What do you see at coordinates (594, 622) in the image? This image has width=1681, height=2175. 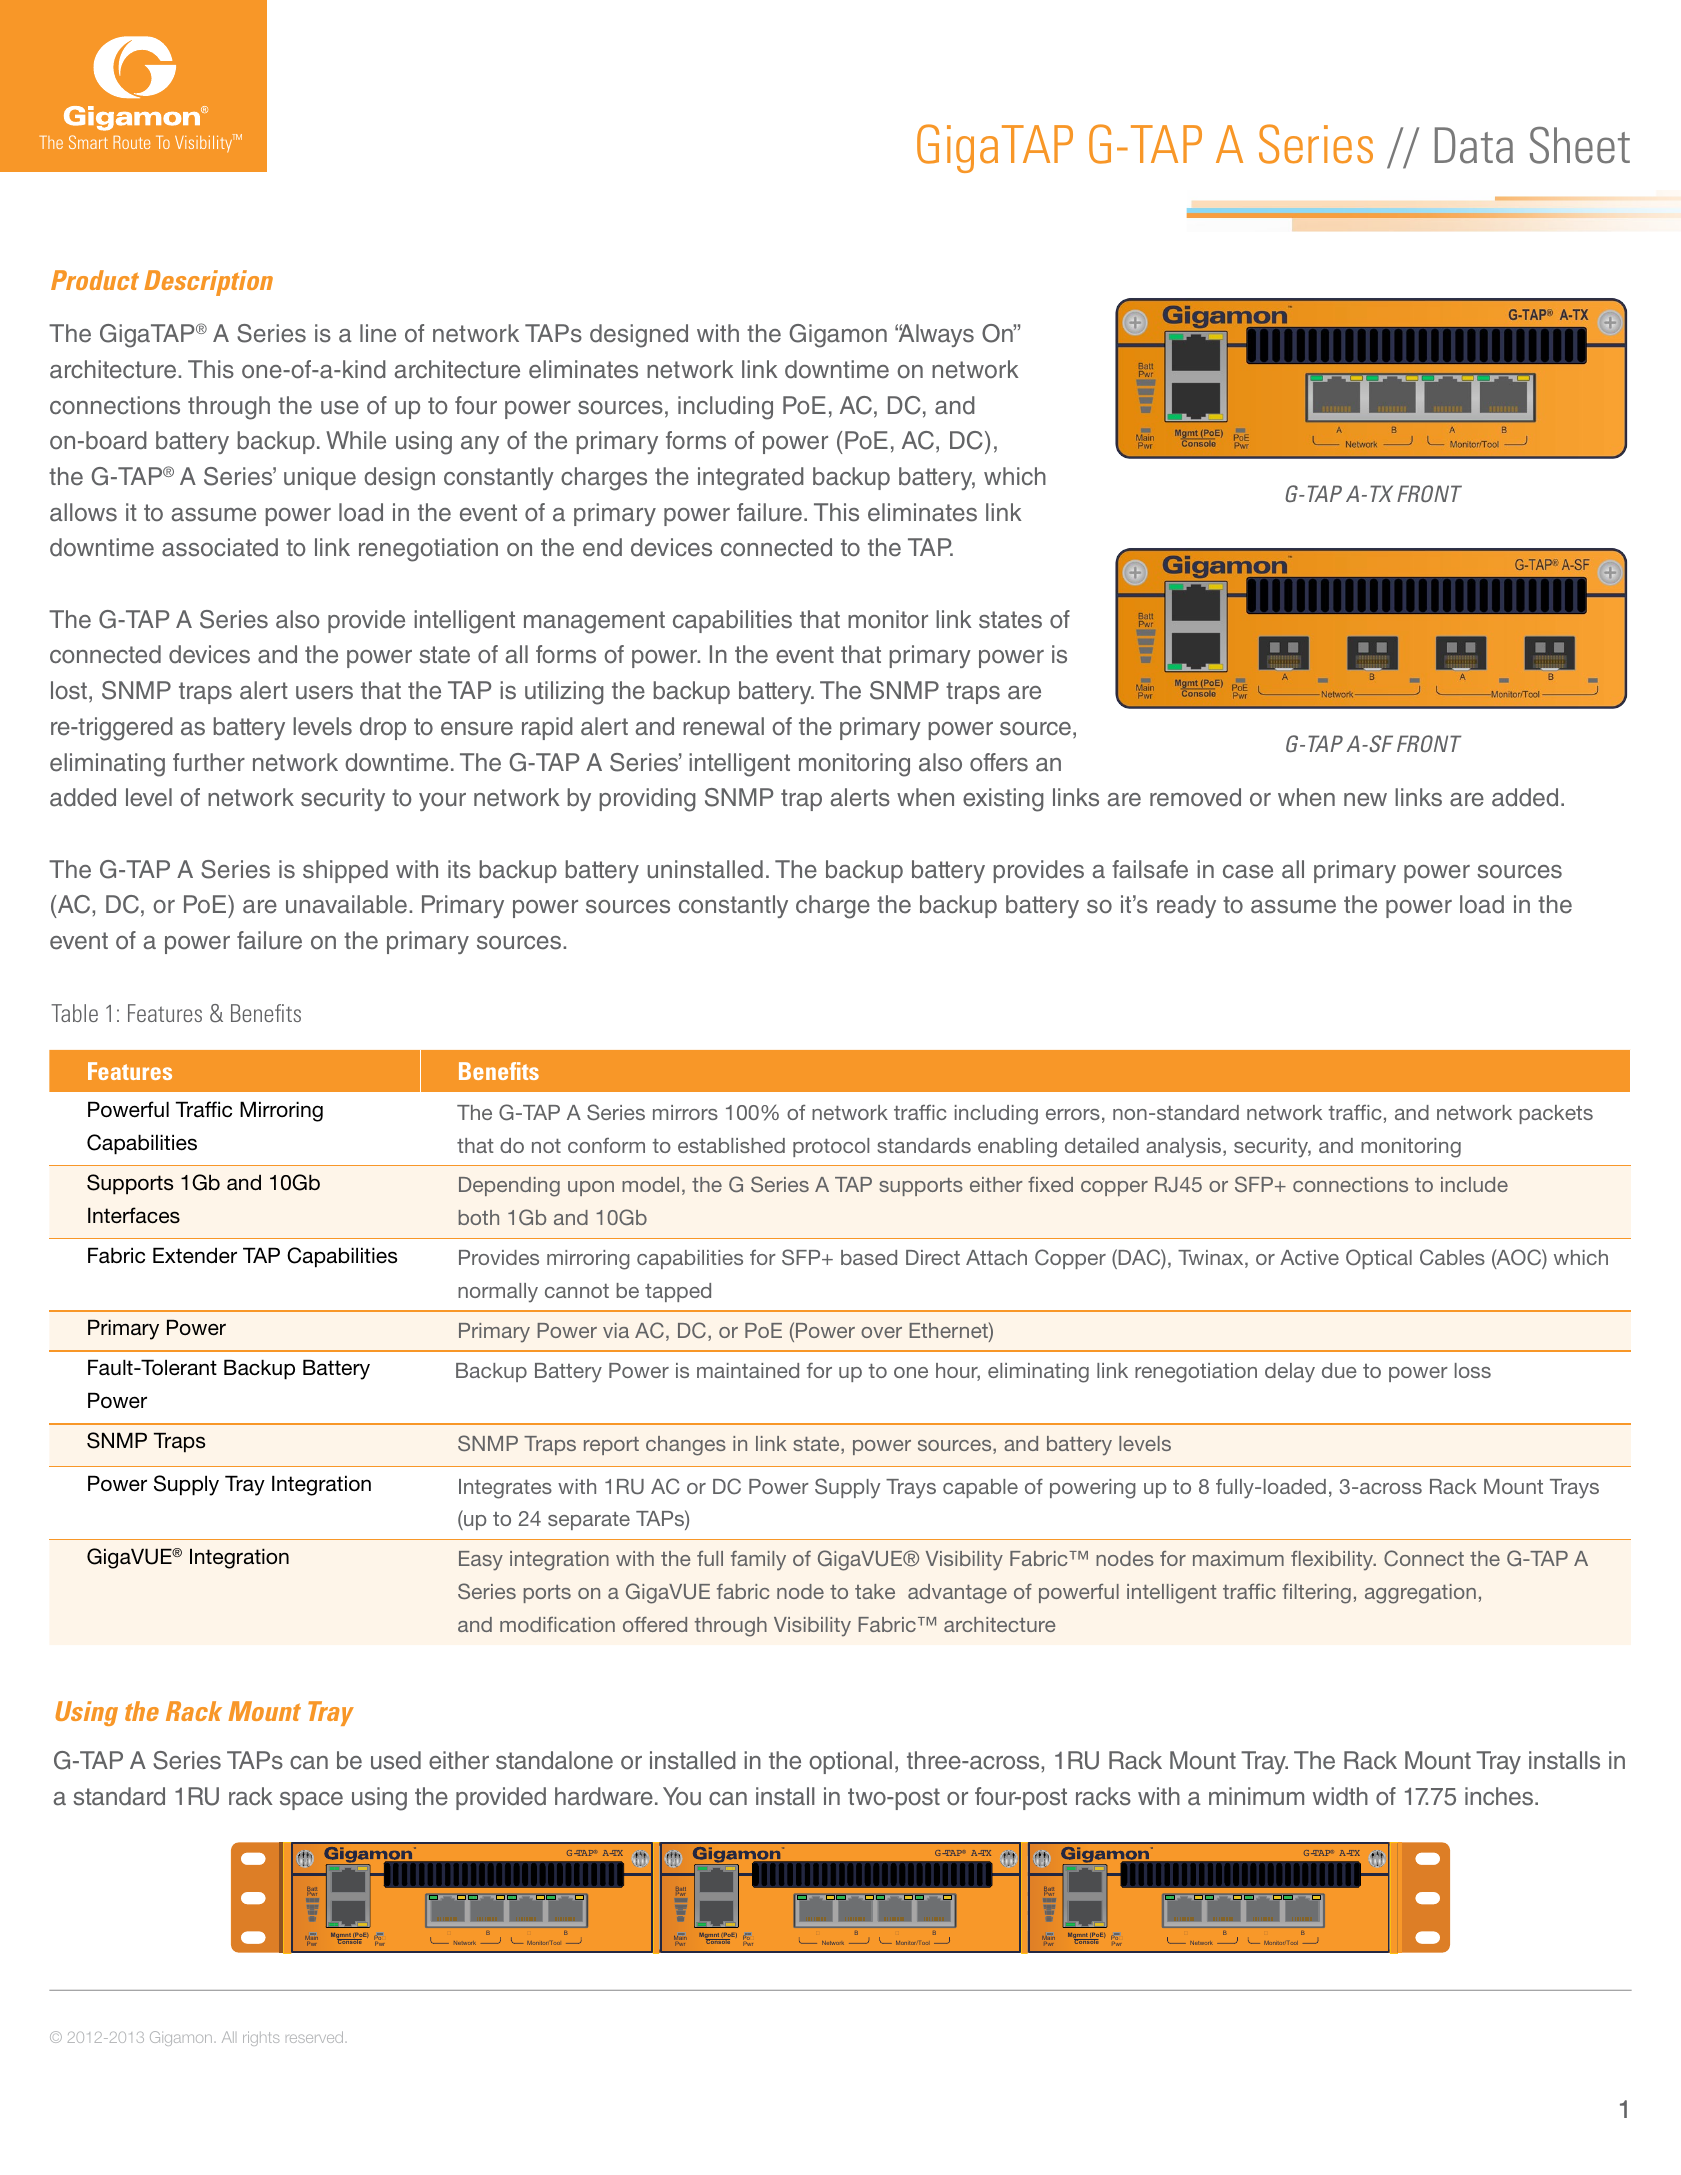 I see `management` at bounding box center [594, 622].
